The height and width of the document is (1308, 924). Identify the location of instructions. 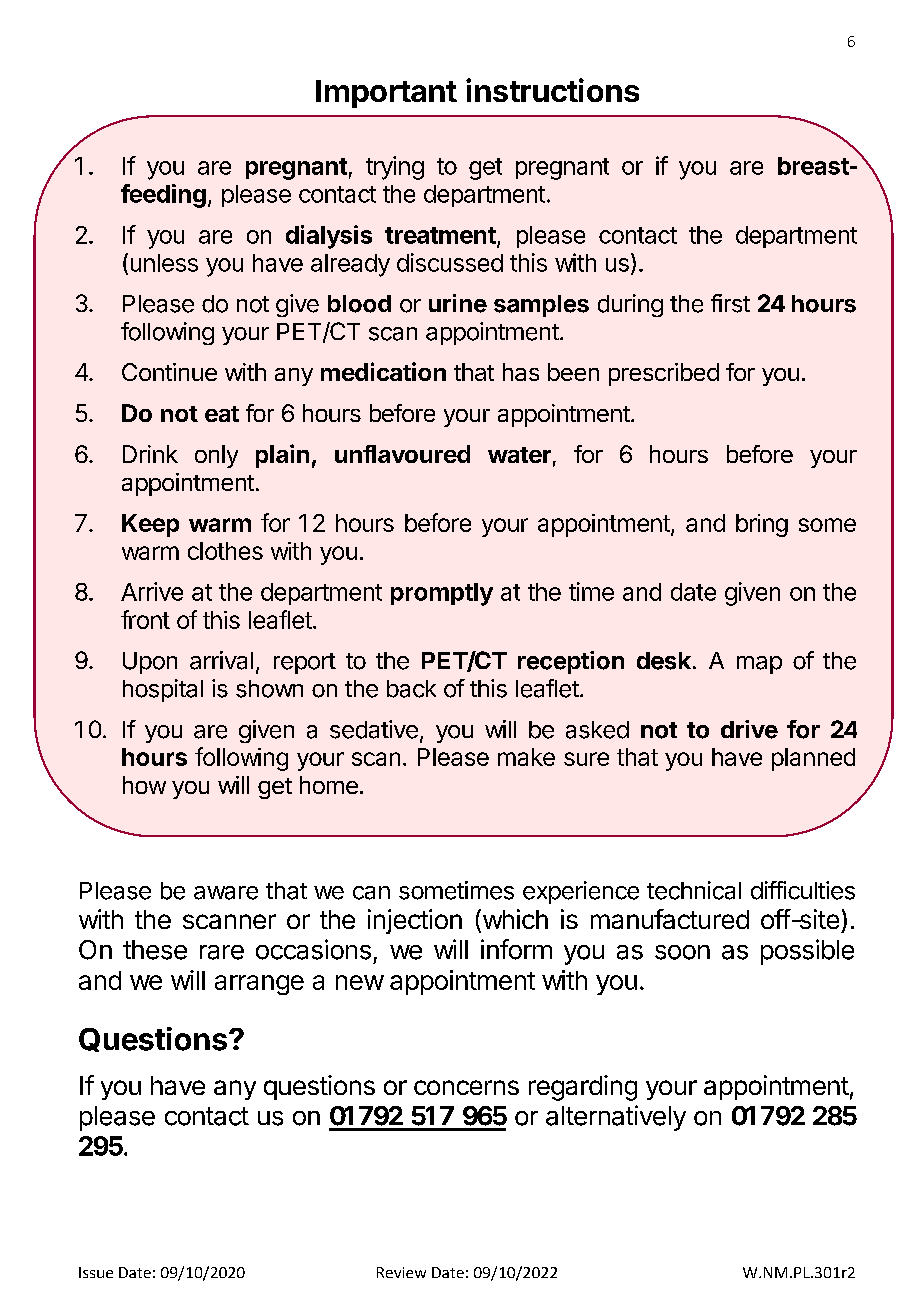
(552, 90).
